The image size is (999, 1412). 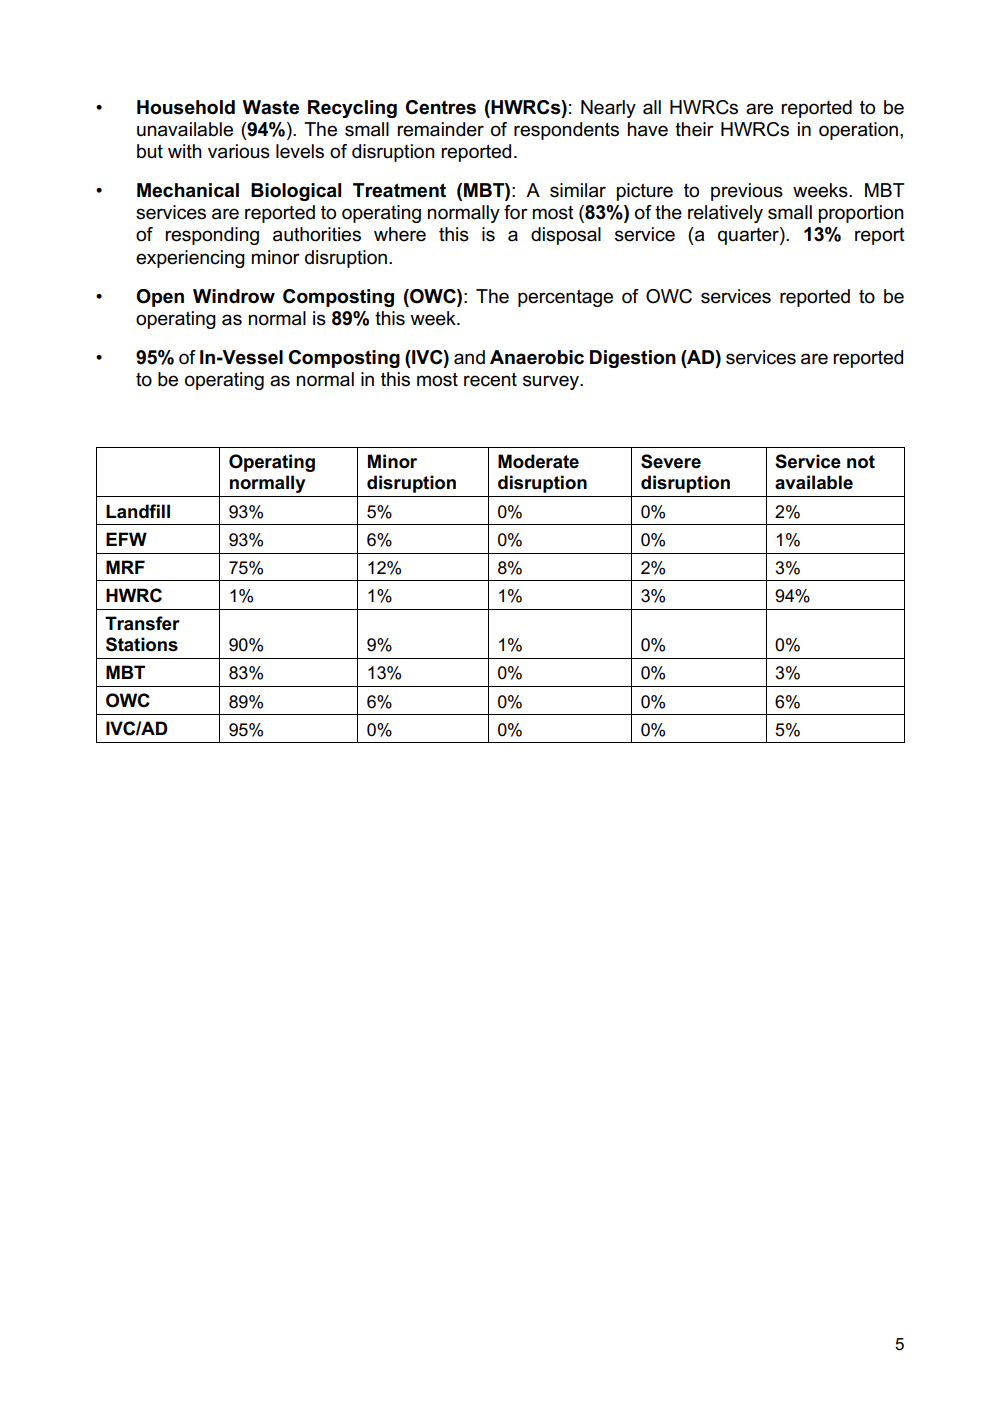 What do you see at coordinates (142, 623) in the screenshot?
I see `Transfer` at bounding box center [142, 623].
